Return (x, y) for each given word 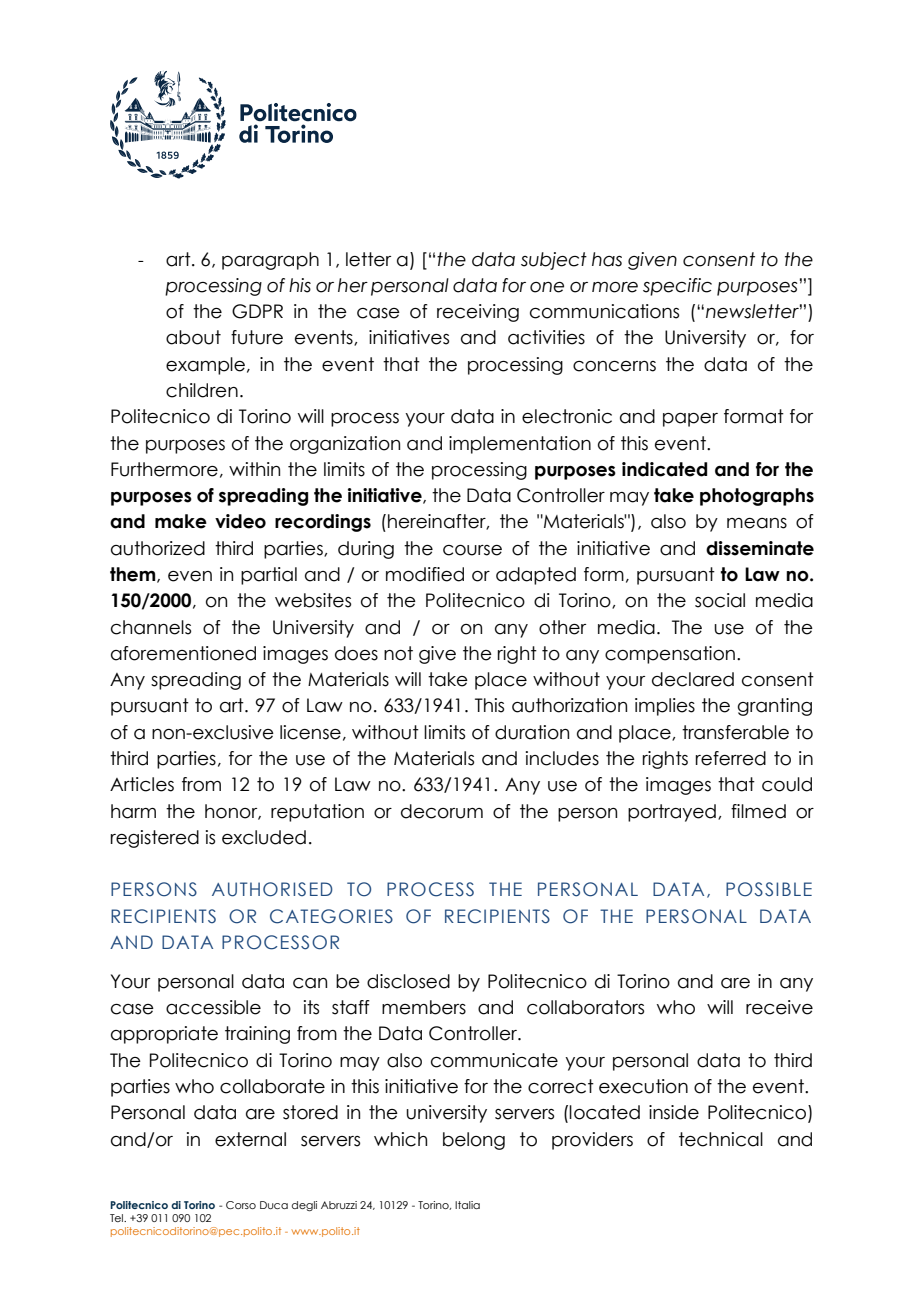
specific (677, 287)
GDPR (257, 311)
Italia (467, 1205)
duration (532, 732)
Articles (142, 784)
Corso (241, 1205)
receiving (478, 313)
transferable (735, 732)
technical (721, 1139)
